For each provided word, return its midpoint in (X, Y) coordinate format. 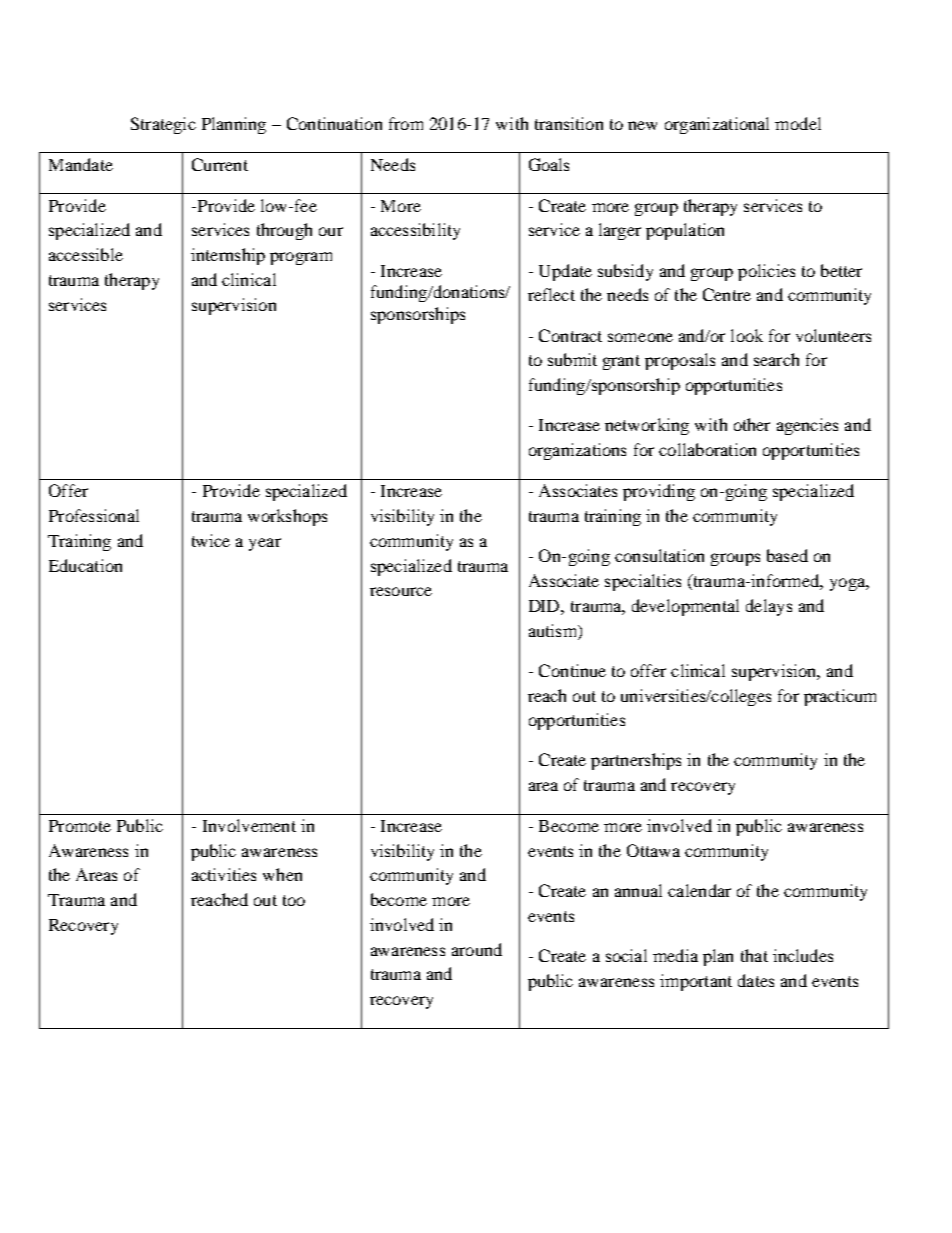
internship (228, 256)
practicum (840, 697)
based (787, 555)
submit (572, 359)
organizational (717, 125)
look (747, 335)
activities (224, 874)
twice (211, 540)
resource (401, 591)
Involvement (249, 825)
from (406, 123)
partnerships (636, 761)
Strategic (163, 125)
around (477, 949)
